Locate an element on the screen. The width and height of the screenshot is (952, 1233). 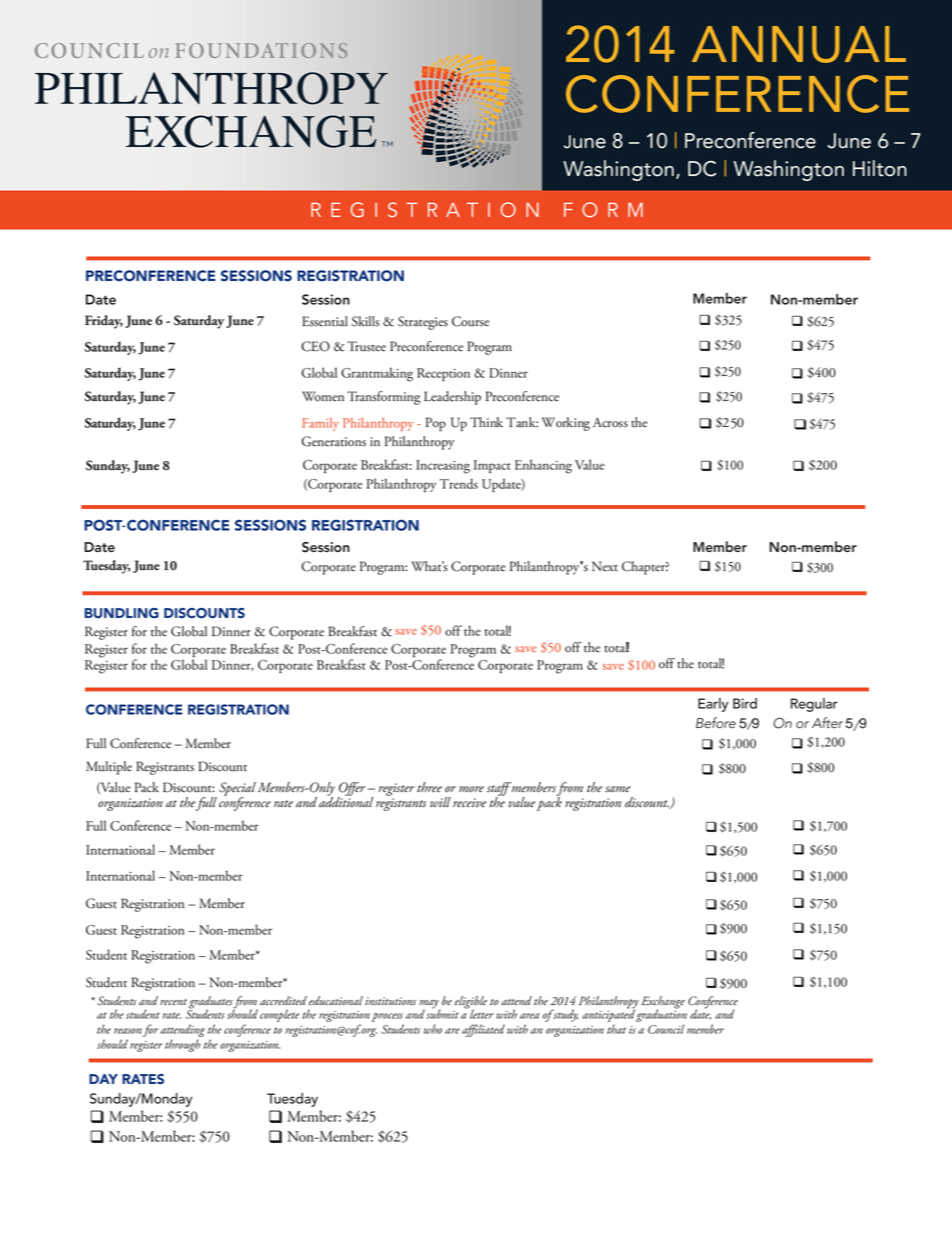
staff is located at coordinates (499, 790).
